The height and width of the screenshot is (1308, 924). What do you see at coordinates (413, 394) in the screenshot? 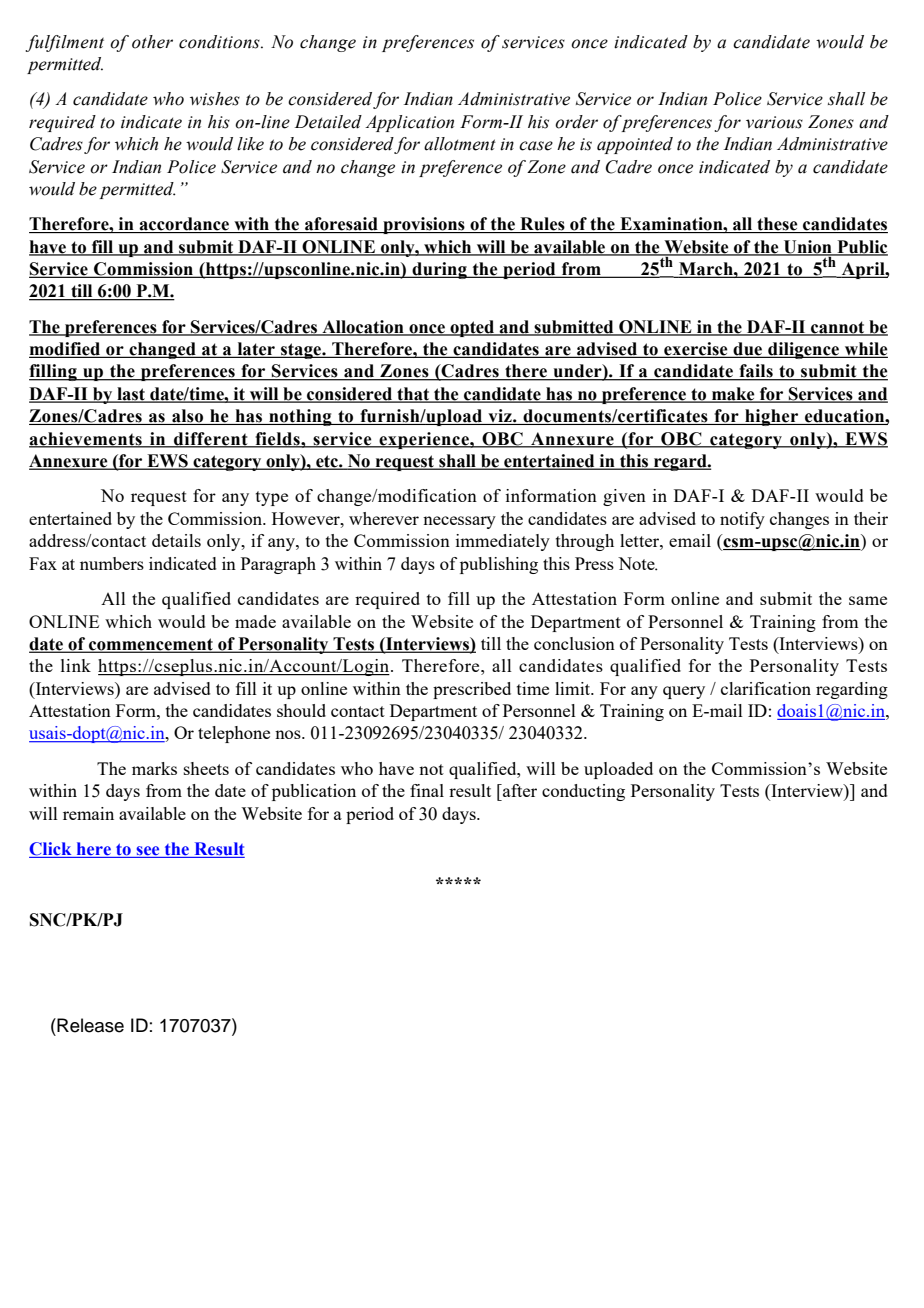
I see `that` at bounding box center [413, 394].
